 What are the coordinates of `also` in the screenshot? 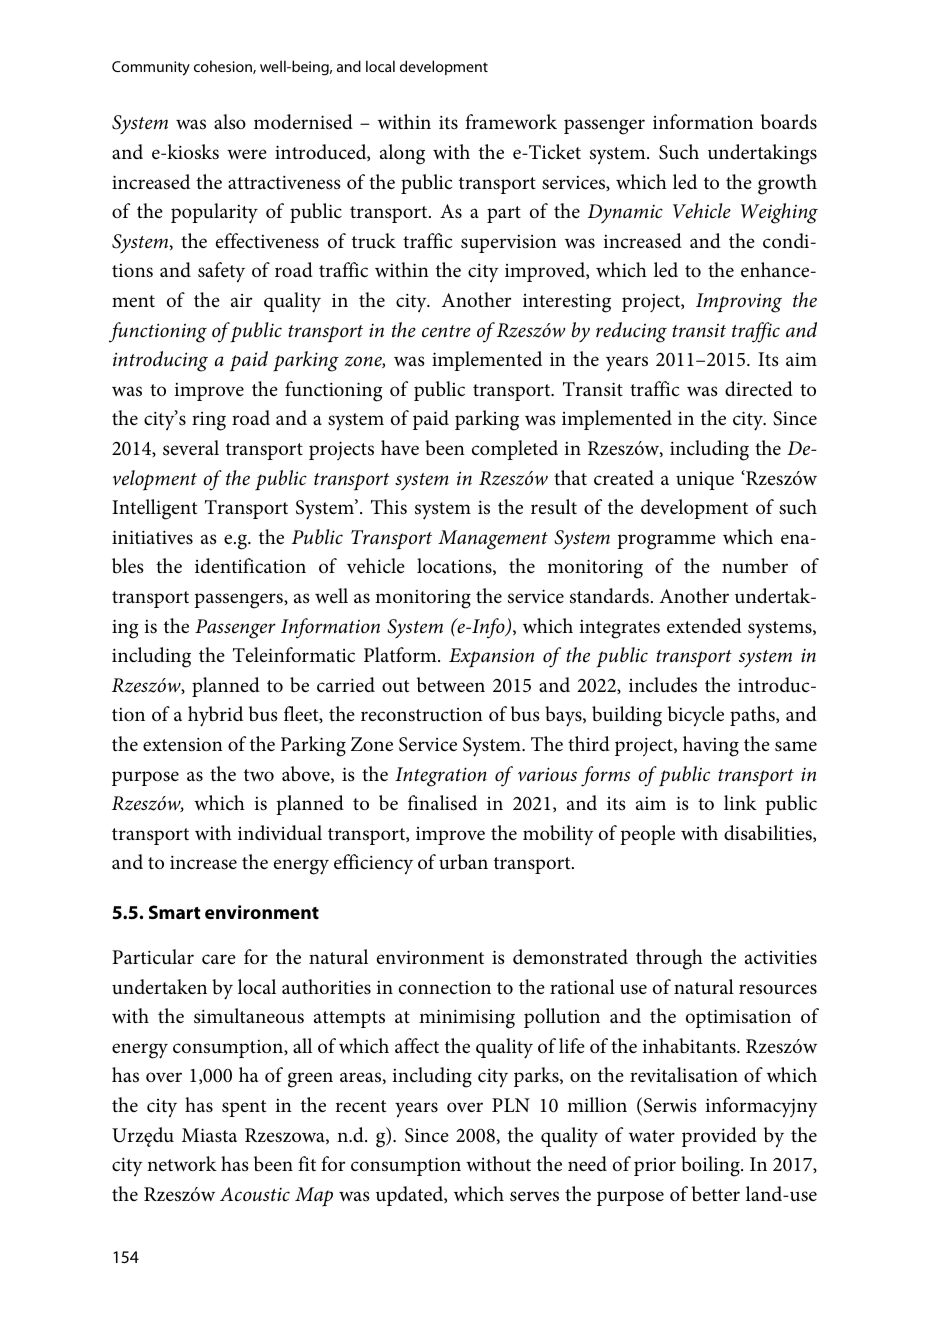 It's located at (230, 122).
